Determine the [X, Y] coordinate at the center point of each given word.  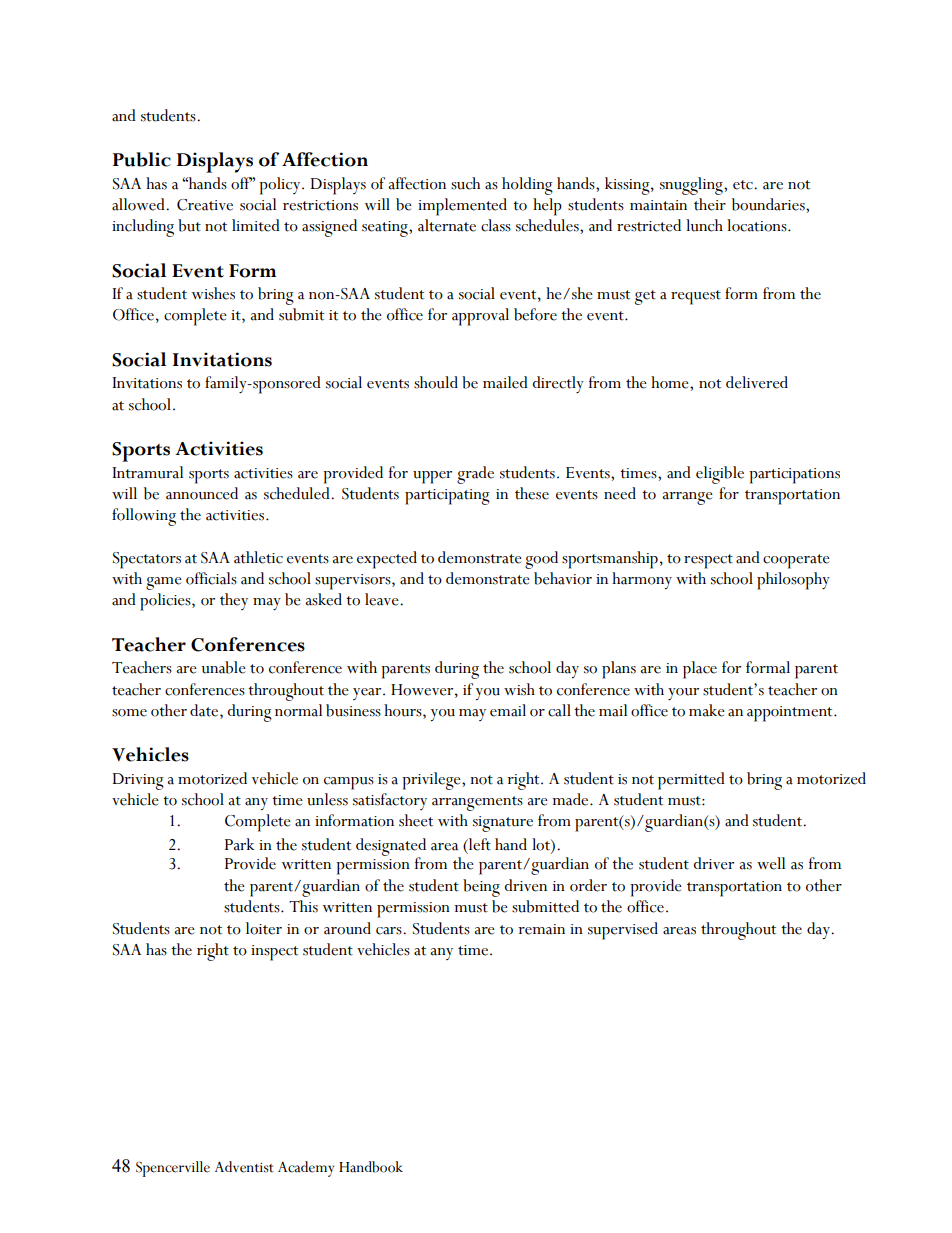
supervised [623, 931]
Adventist [244, 1167]
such [465, 183]
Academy [306, 1169]
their [710, 204]
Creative [205, 205]
